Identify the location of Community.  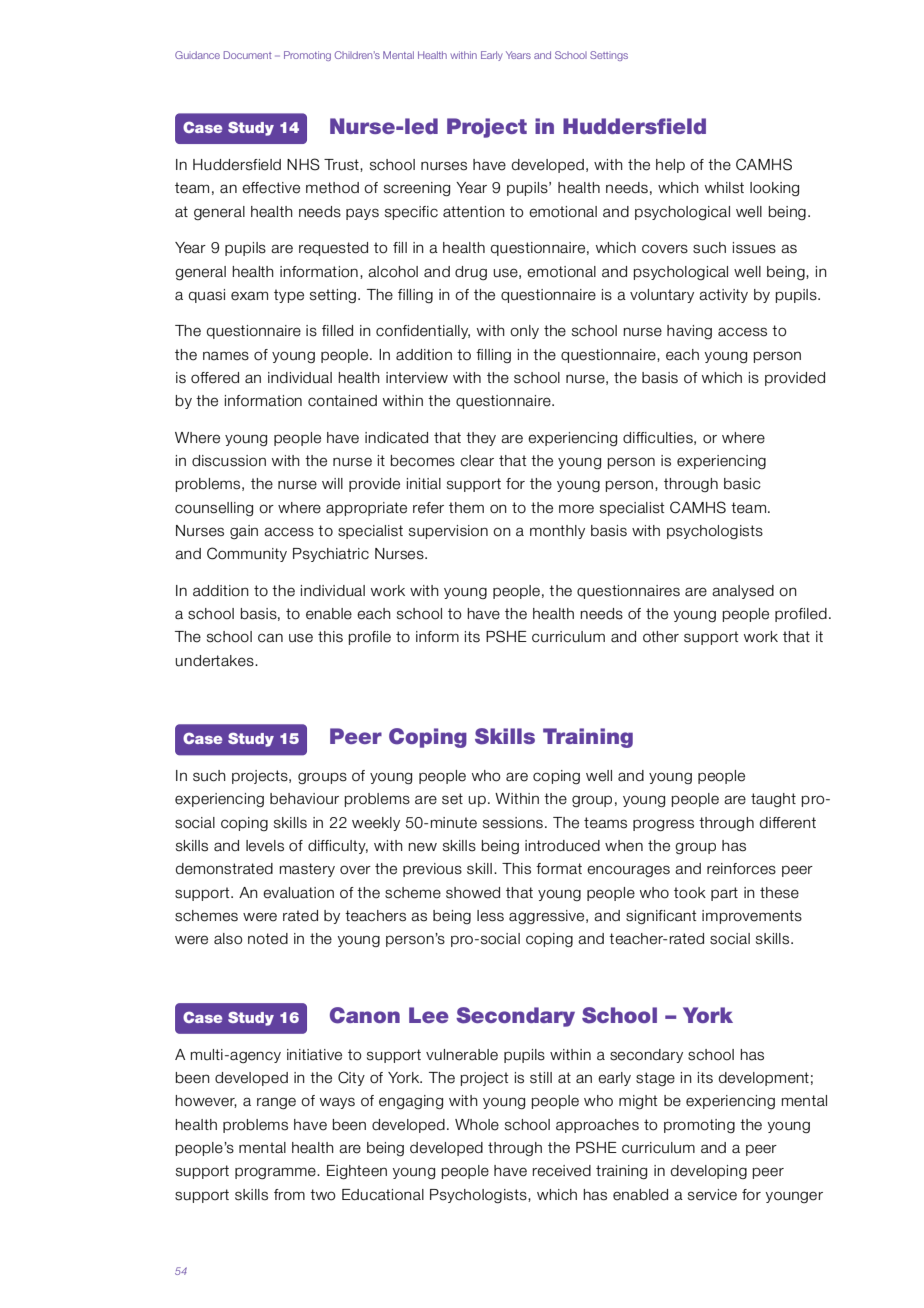
(247, 554).
